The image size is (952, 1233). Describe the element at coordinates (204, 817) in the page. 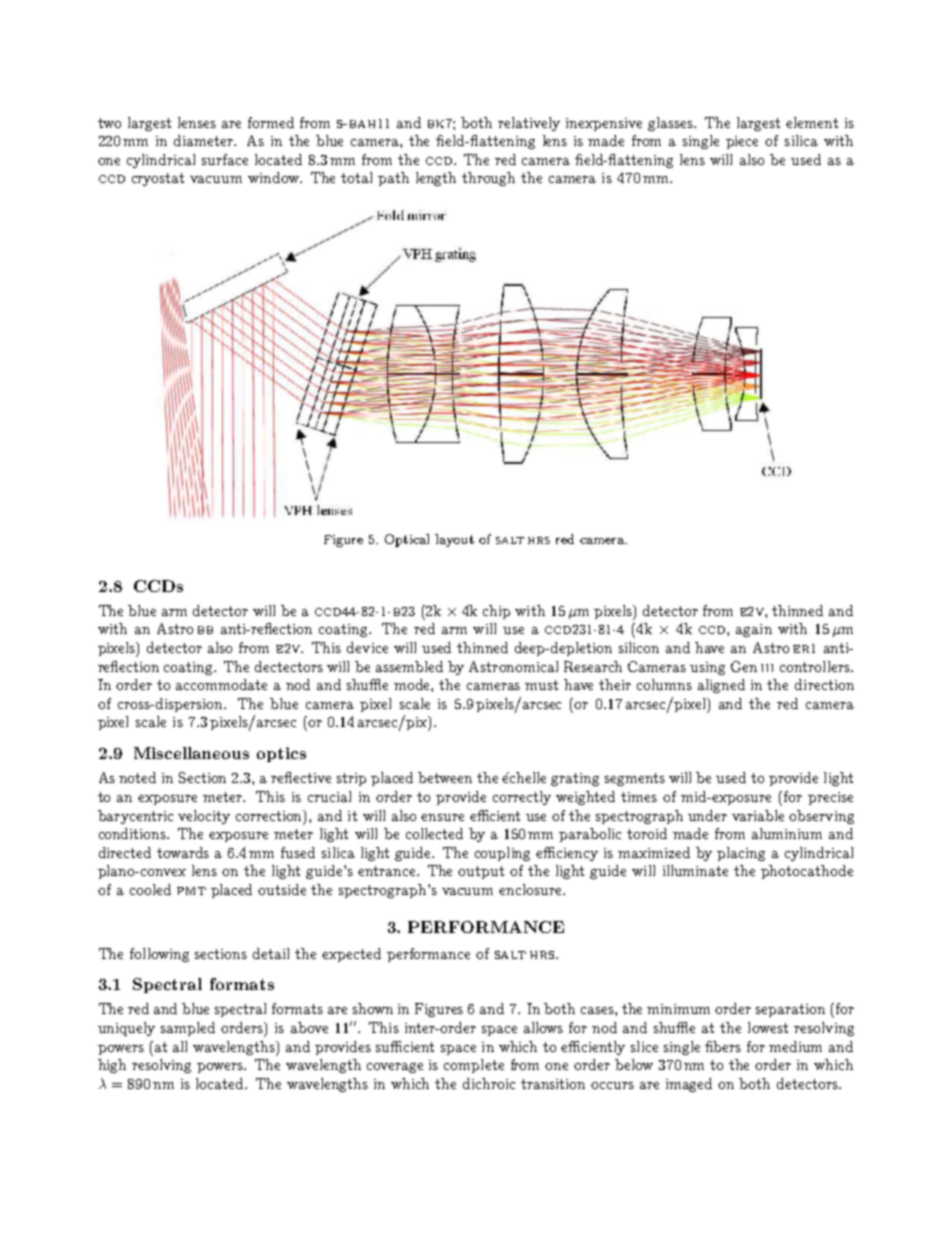

I see `velocity` at that location.
